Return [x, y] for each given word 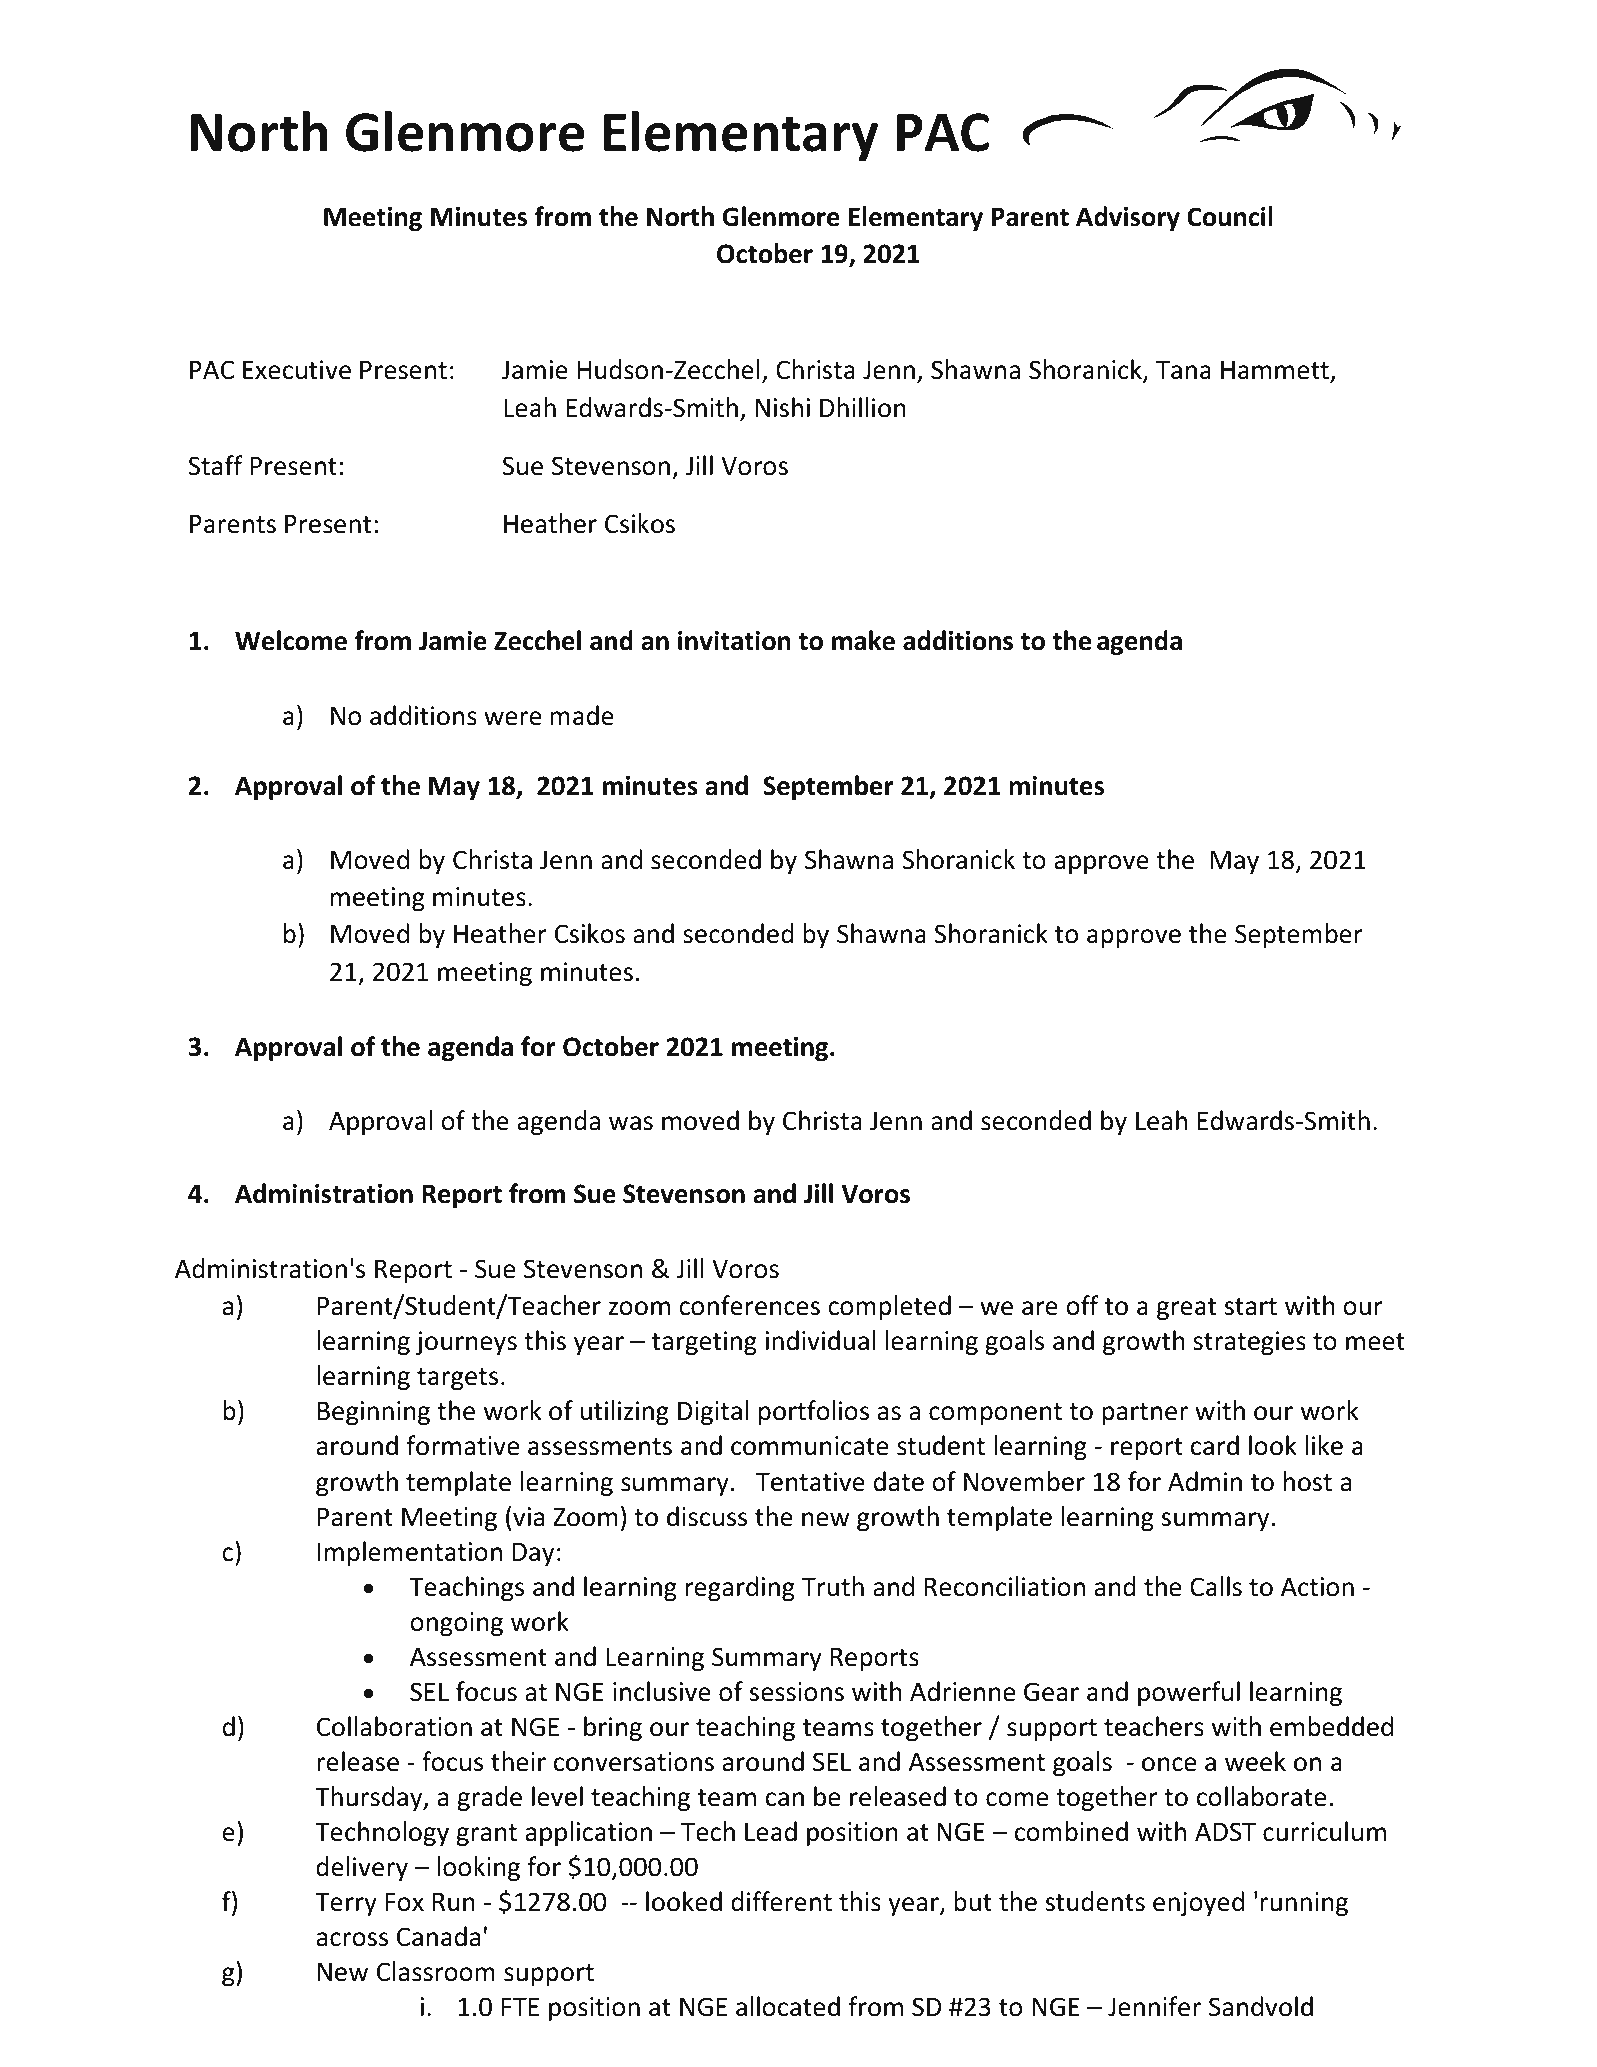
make [863, 640]
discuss [707, 1516]
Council [1230, 216]
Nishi [783, 407]
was [631, 1123]
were [513, 718]
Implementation [410, 1553]
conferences [749, 1305]
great [1187, 1309]
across [352, 1939]
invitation [734, 641]
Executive [297, 370]
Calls [1216, 1586]
